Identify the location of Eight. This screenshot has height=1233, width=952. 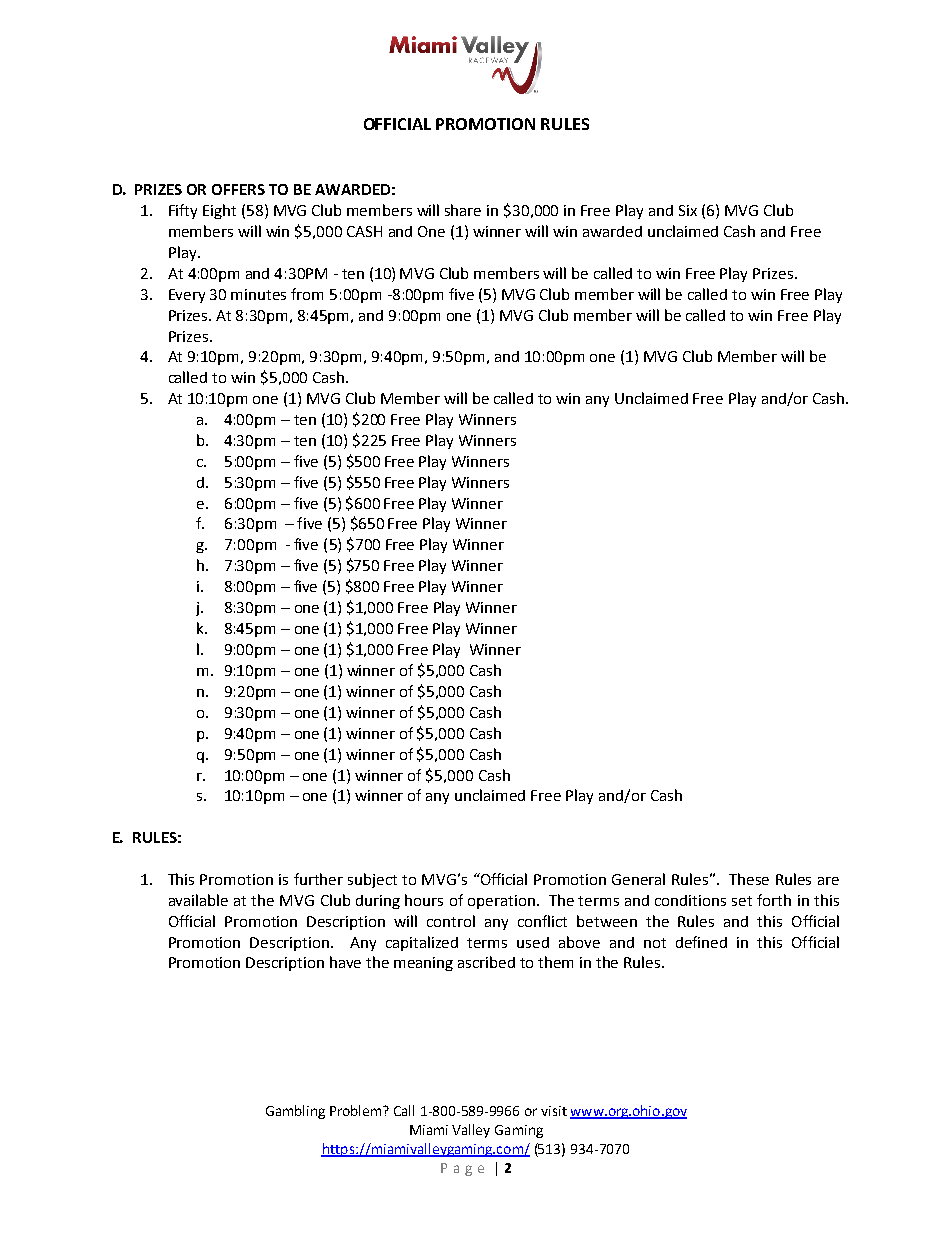
(219, 211).
